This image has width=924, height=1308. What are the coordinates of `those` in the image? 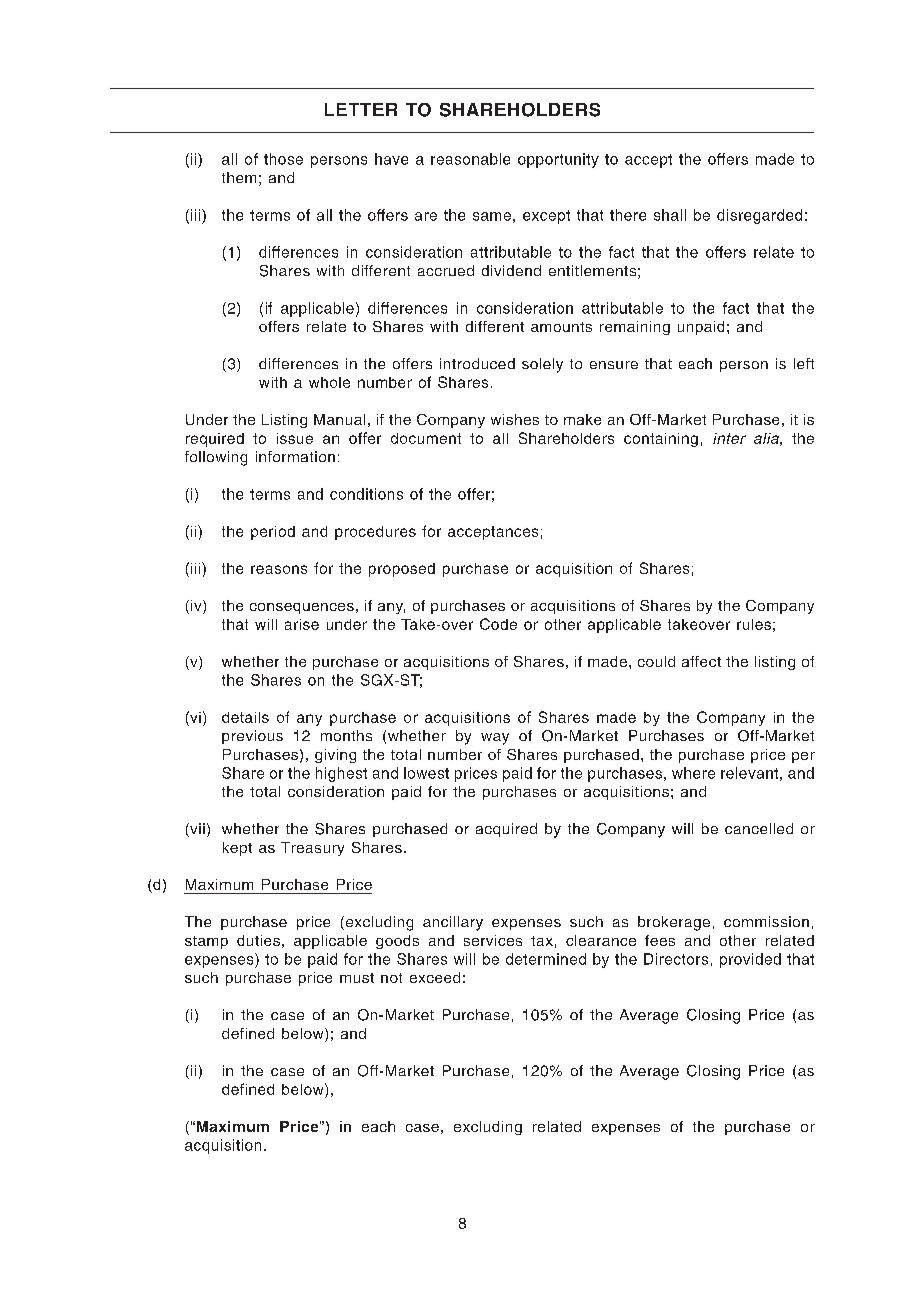 It's located at (283, 159).
